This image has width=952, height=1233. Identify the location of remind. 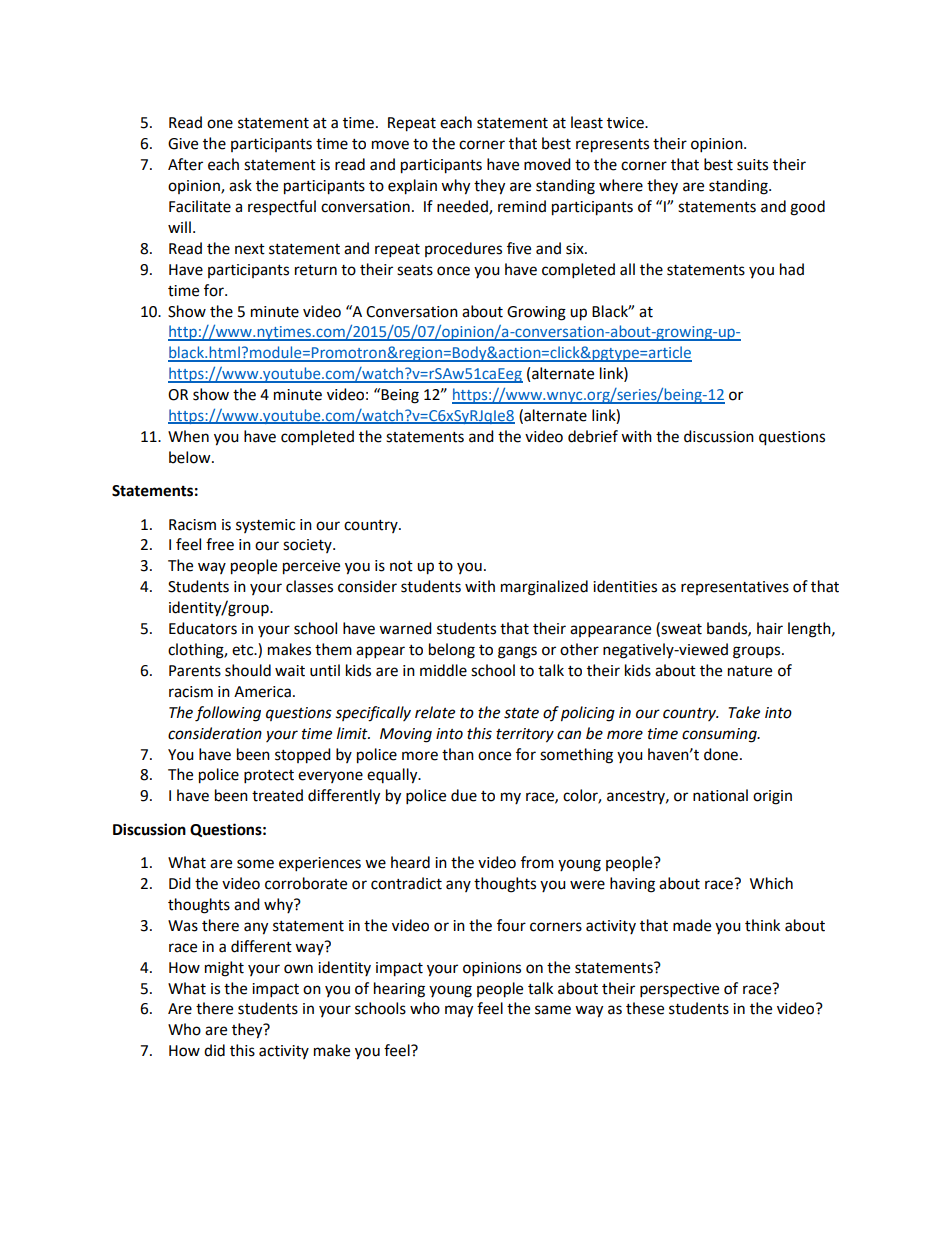
(522, 206).
